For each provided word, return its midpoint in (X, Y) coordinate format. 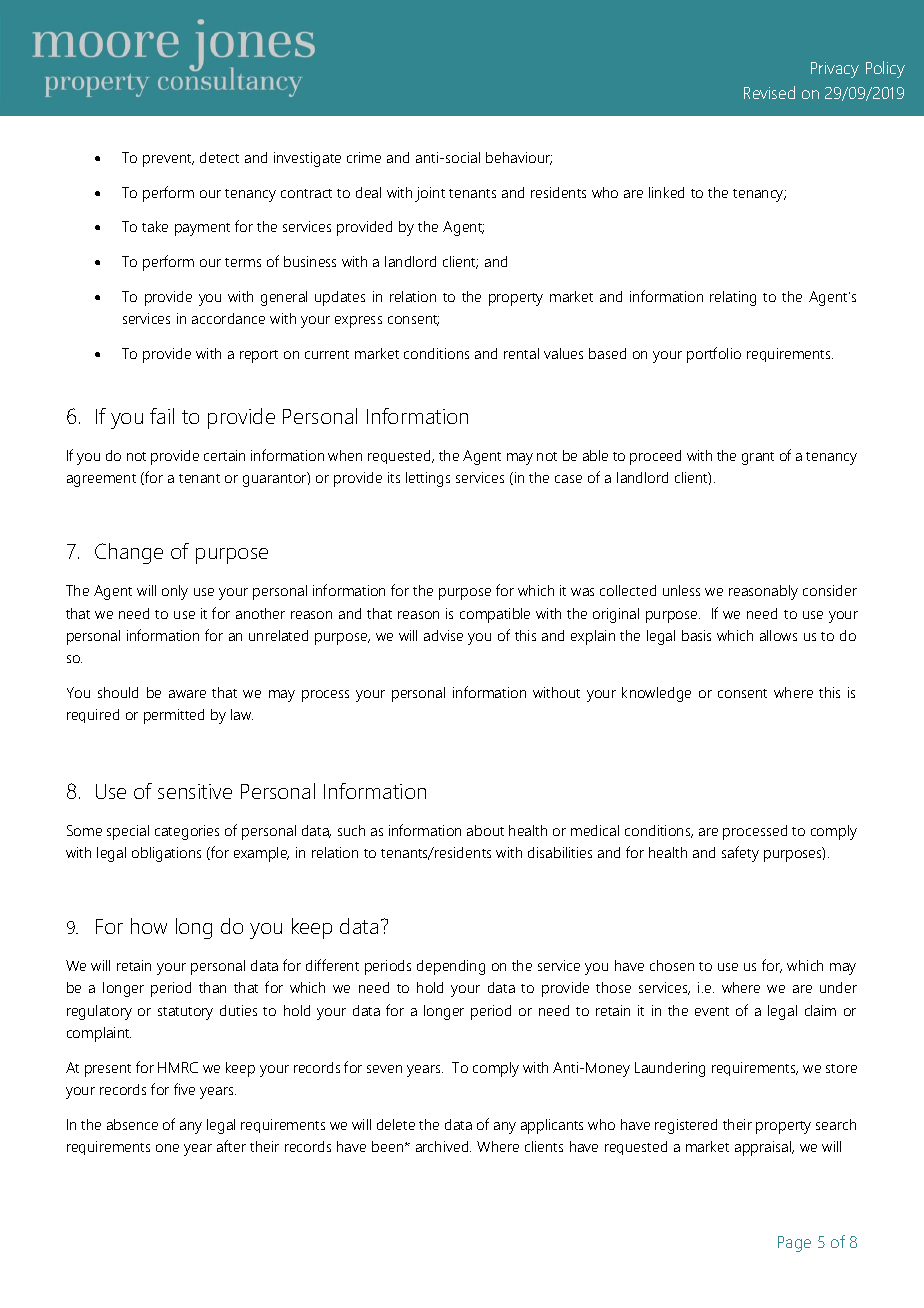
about (485, 830)
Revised (769, 92)
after (231, 1146)
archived (443, 1146)
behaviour (519, 158)
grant (758, 458)
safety (740, 854)
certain (224, 455)
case (568, 479)
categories (187, 832)
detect (219, 157)
